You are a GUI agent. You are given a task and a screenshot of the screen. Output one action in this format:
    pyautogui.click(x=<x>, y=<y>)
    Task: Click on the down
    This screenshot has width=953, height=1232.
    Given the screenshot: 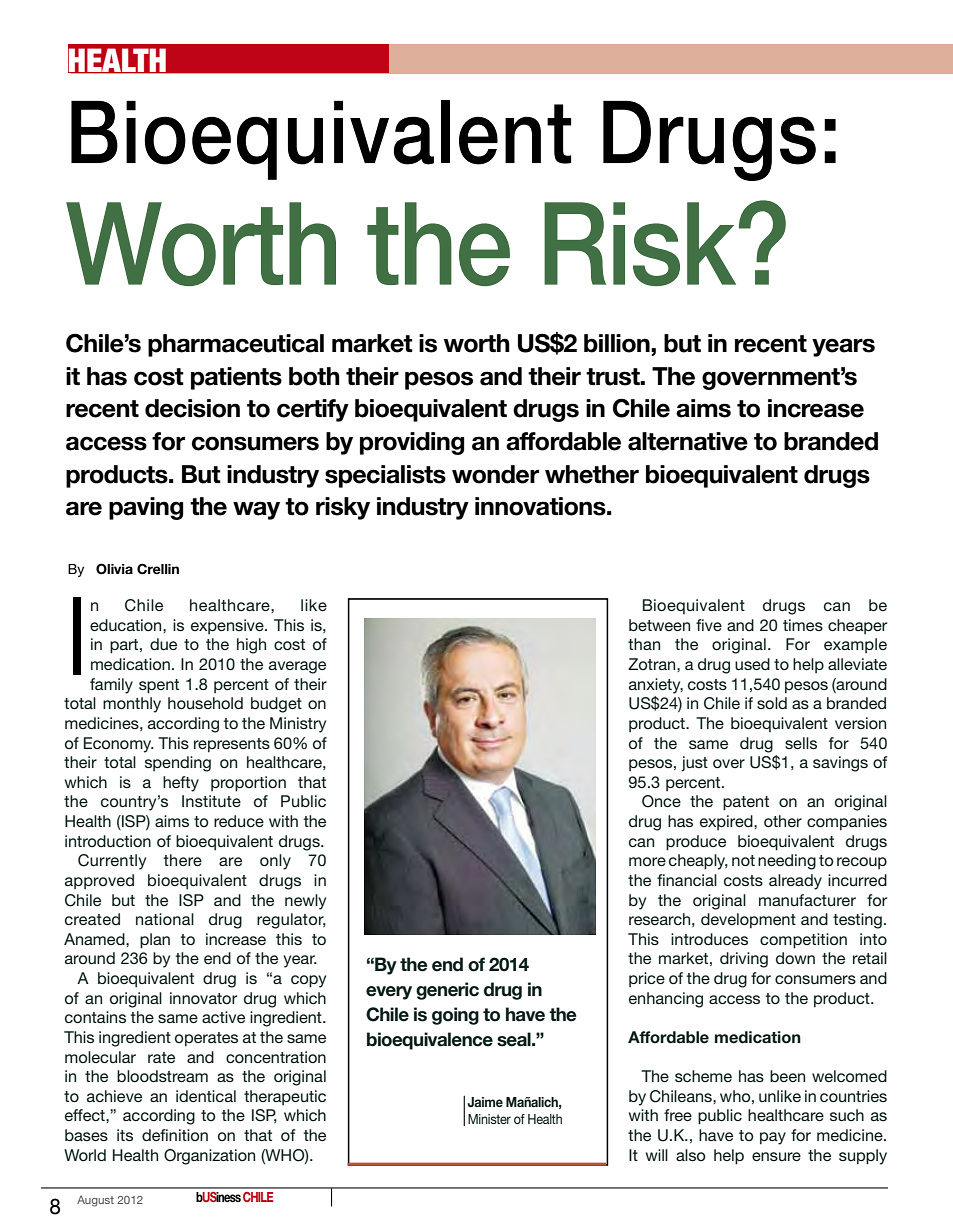 What is the action you would take?
    pyautogui.click(x=795, y=958)
